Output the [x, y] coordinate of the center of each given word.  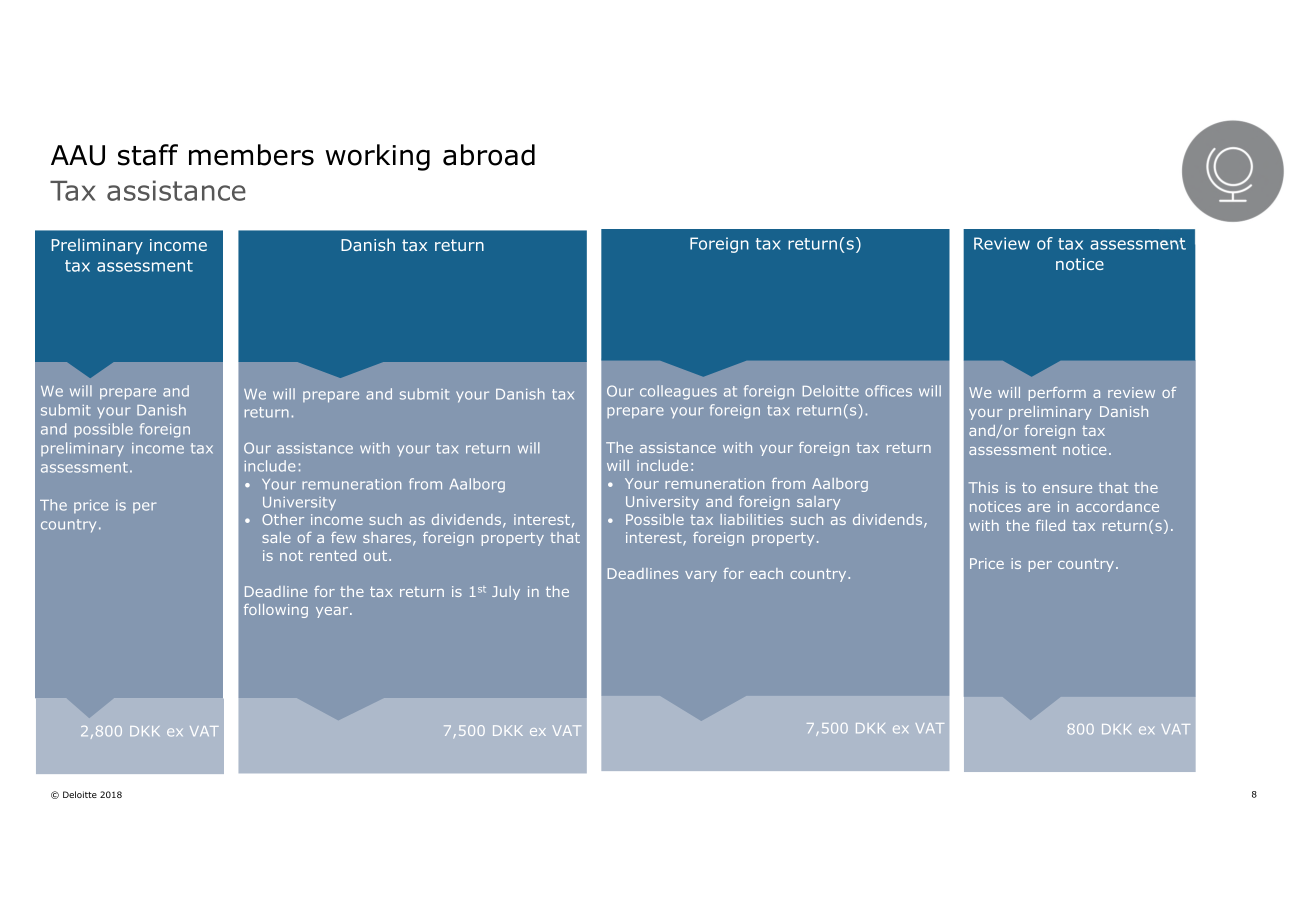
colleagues [678, 392]
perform [1057, 394]
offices [888, 391]
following [276, 611]
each [766, 573]
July [506, 593]
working [377, 157]
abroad [489, 155]
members [251, 155]
